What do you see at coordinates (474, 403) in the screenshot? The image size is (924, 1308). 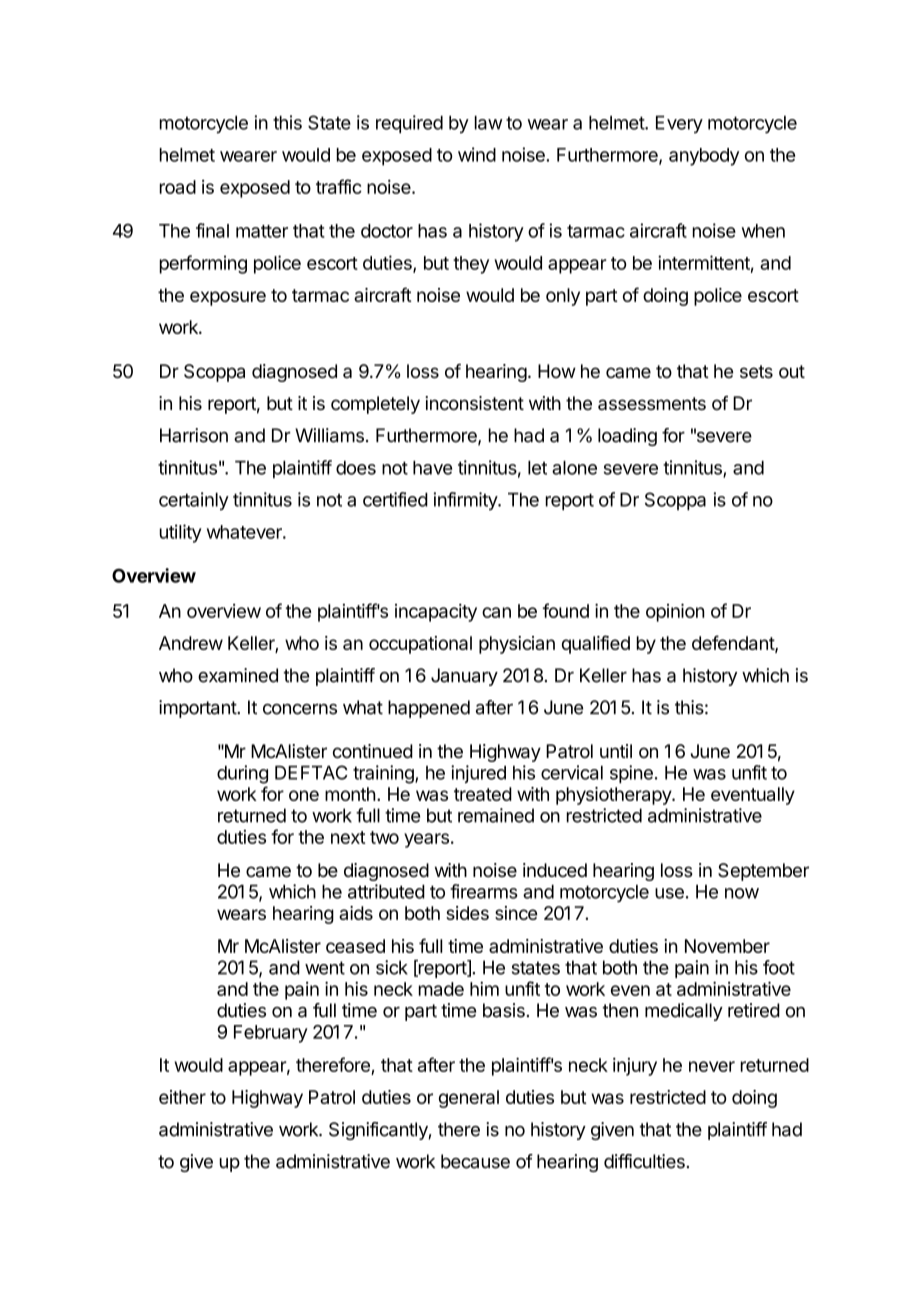 I see `inconsistent` at bounding box center [474, 403].
